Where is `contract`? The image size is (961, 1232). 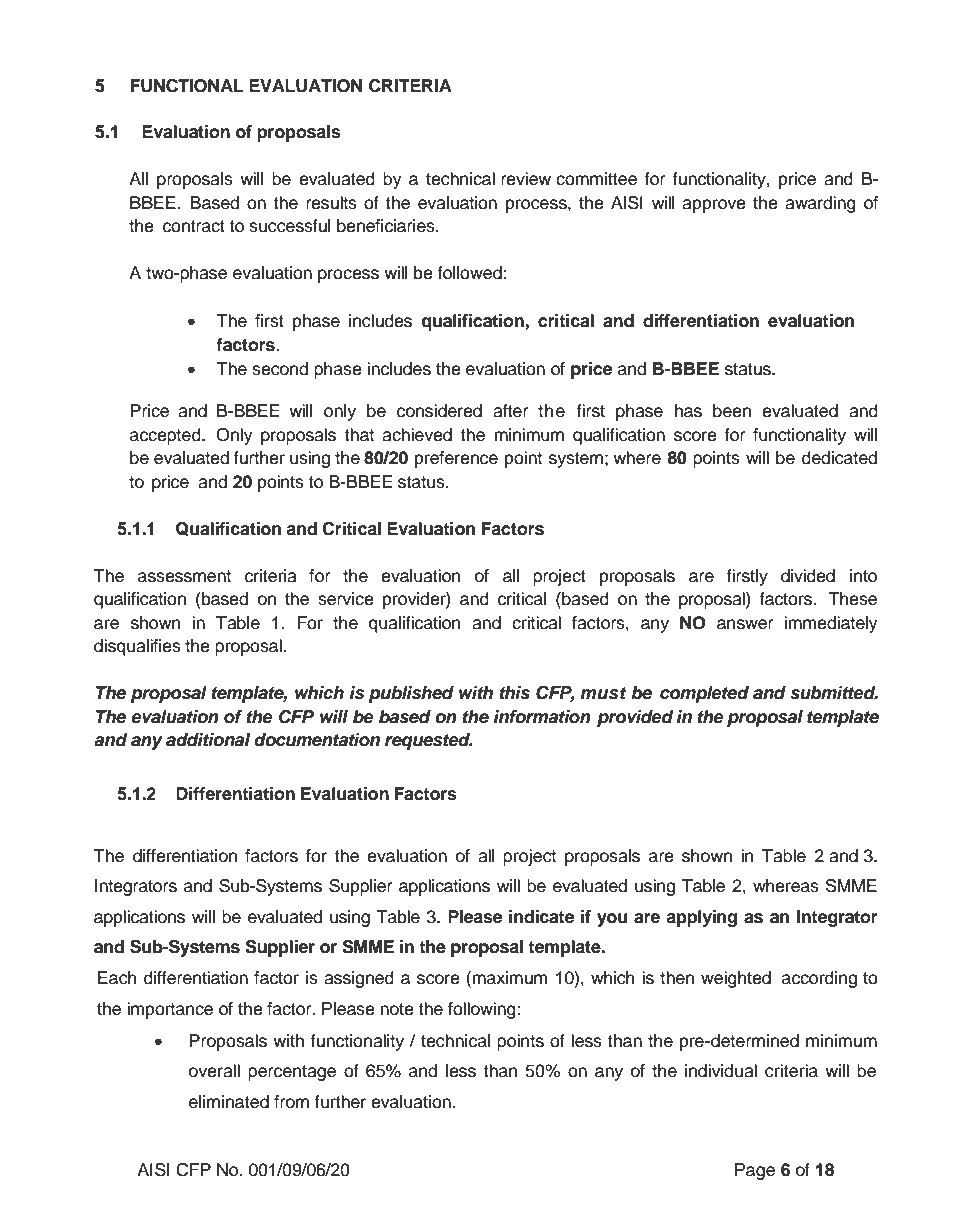 contract is located at coordinates (194, 226).
